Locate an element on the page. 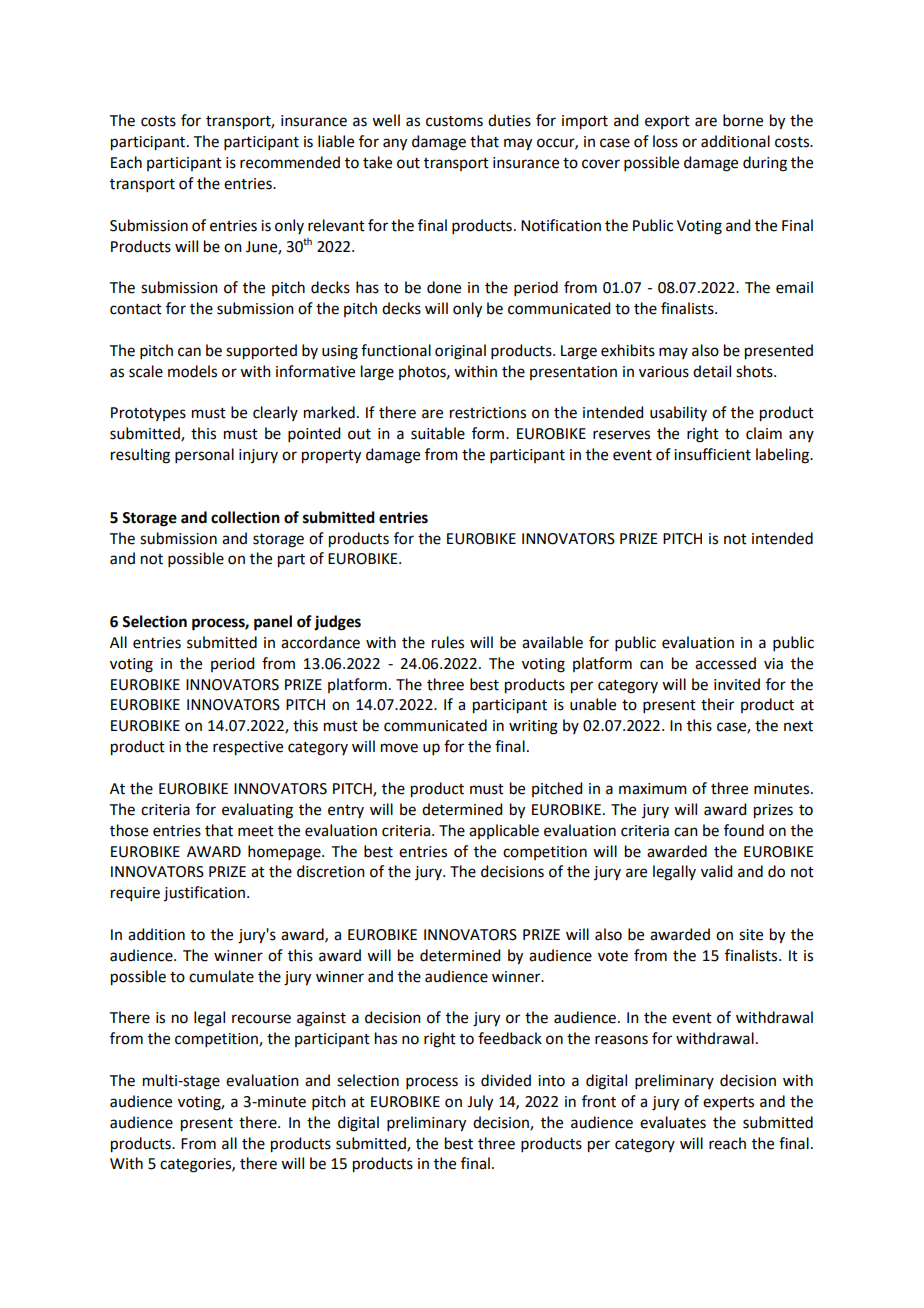 Image resolution: width=924 pixels, height=1308 pixels. customs is located at coordinates (454, 121).
